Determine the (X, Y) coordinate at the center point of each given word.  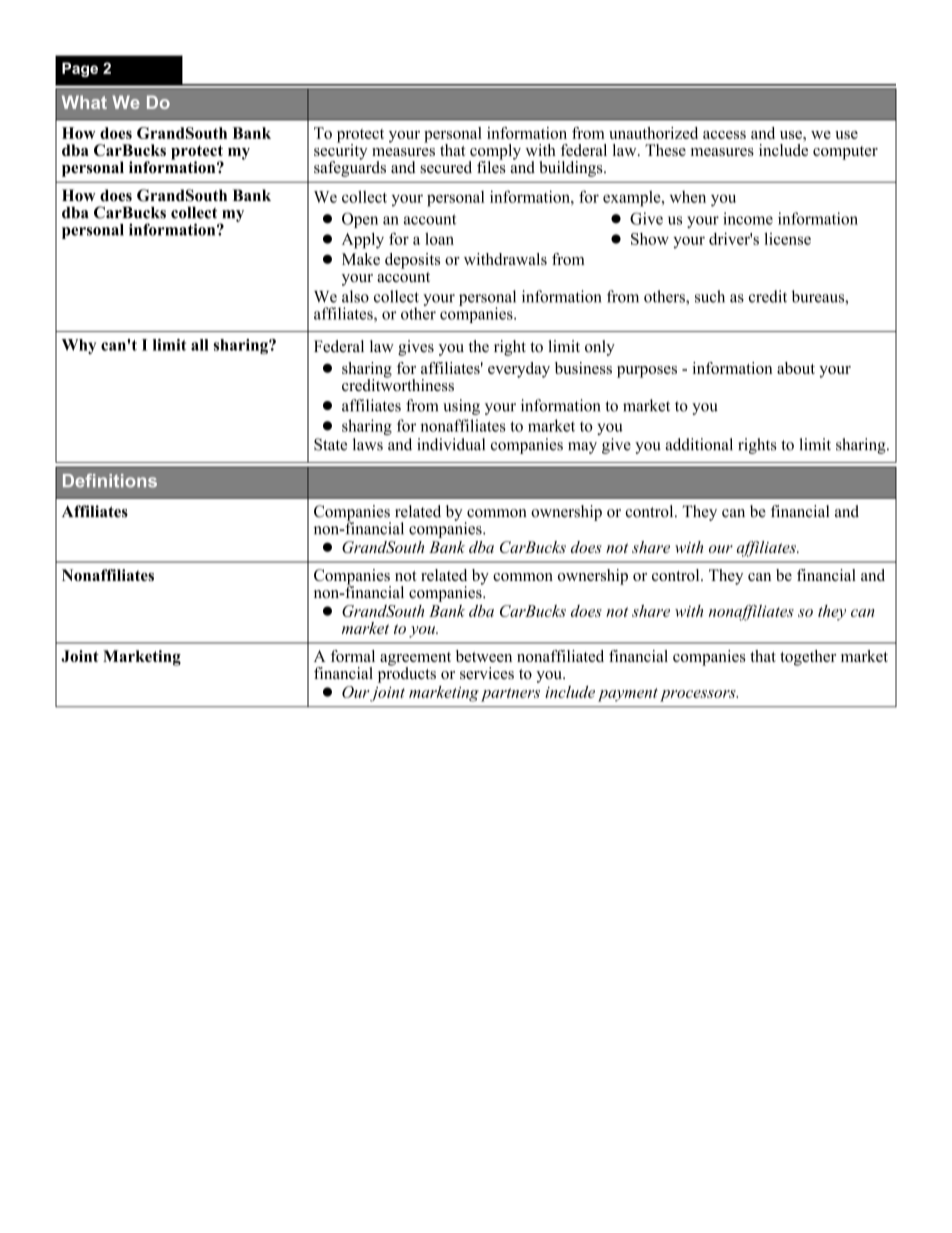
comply (495, 153)
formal (353, 656)
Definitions (110, 481)
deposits (412, 261)
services (487, 673)
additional (699, 444)
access (724, 135)
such (710, 296)
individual (451, 444)
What (84, 102)
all (200, 345)
